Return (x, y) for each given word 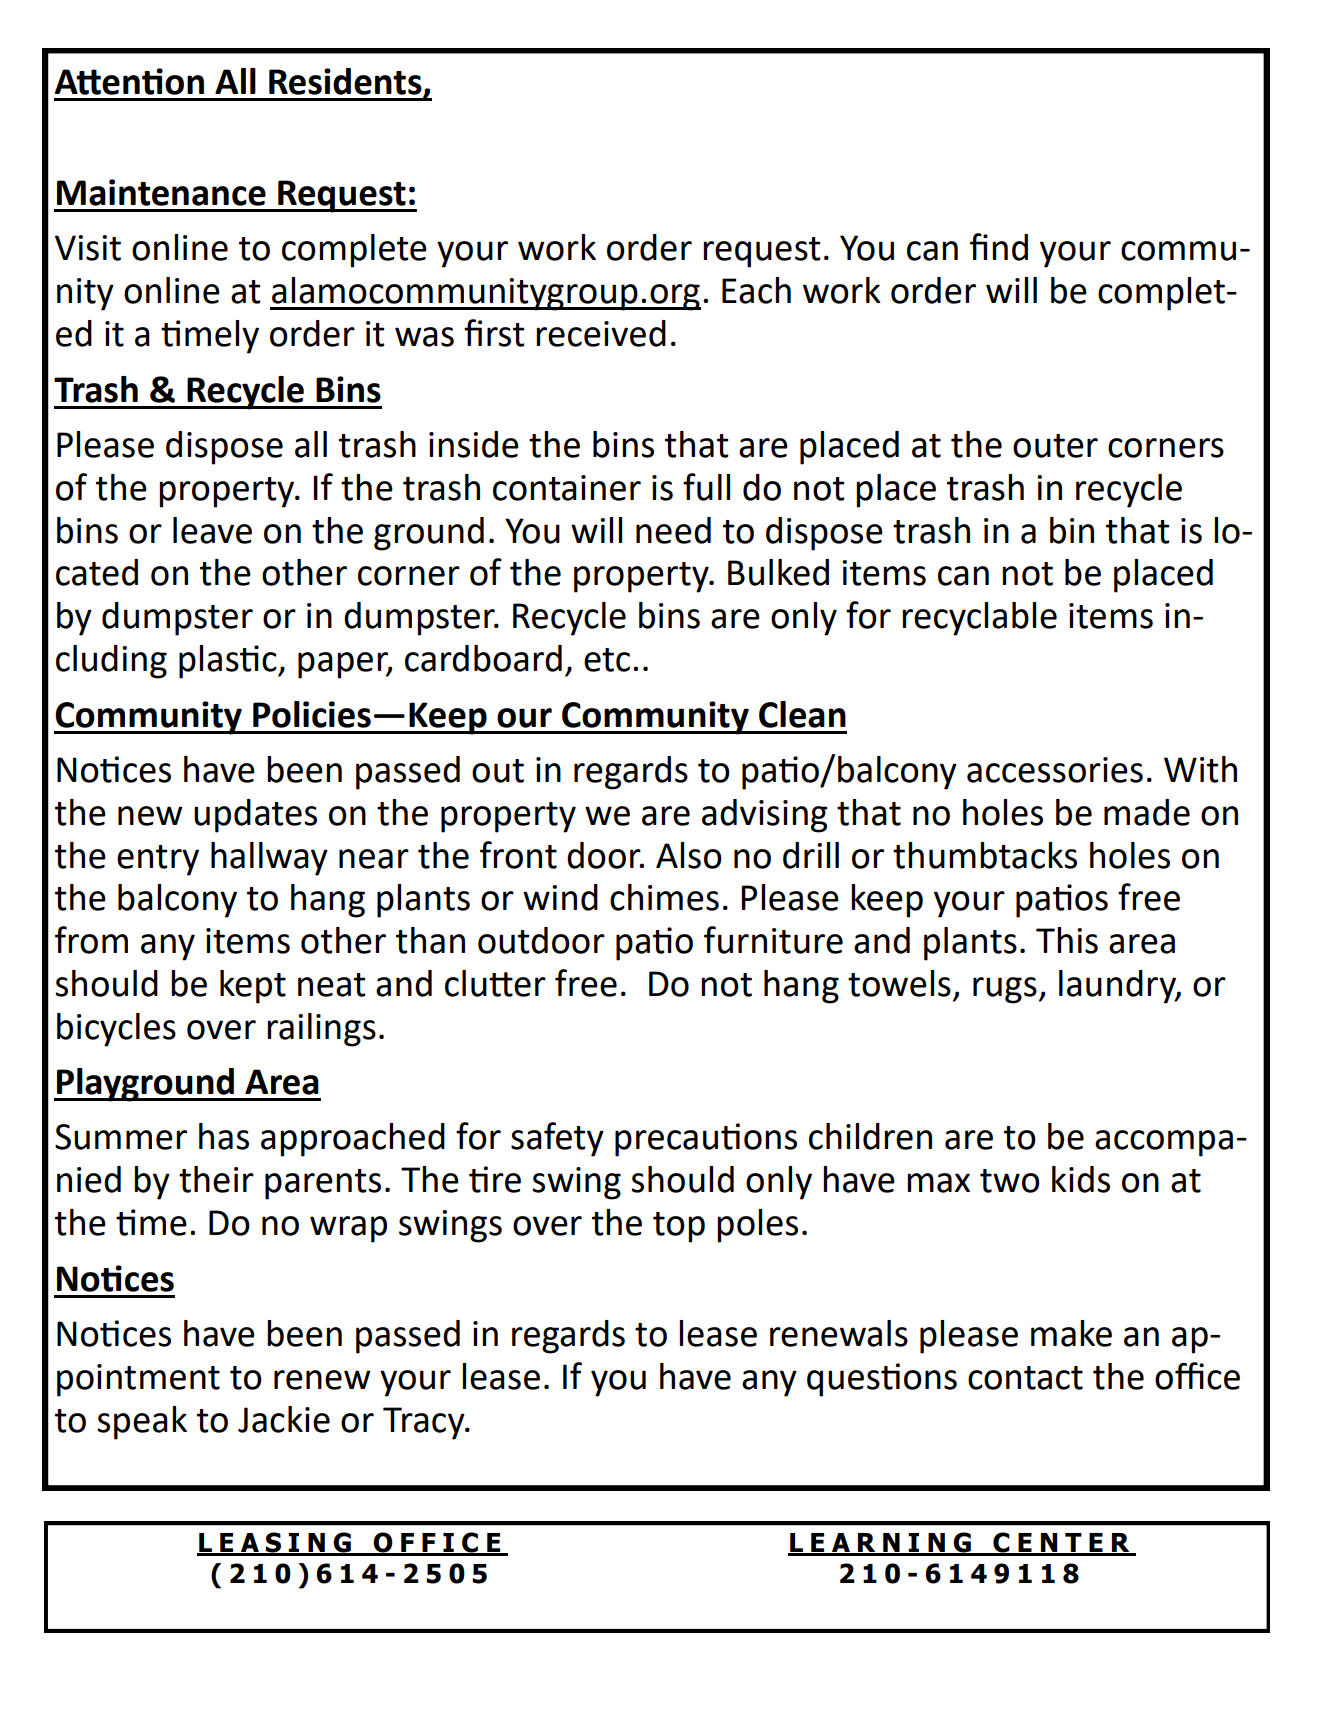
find (999, 247)
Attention (129, 81)
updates (255, 816)
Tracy (425, 1423)
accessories (1055, 770)
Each (756, 290)
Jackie (284, 1419)
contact (1025, 1378)
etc (607, 660)
